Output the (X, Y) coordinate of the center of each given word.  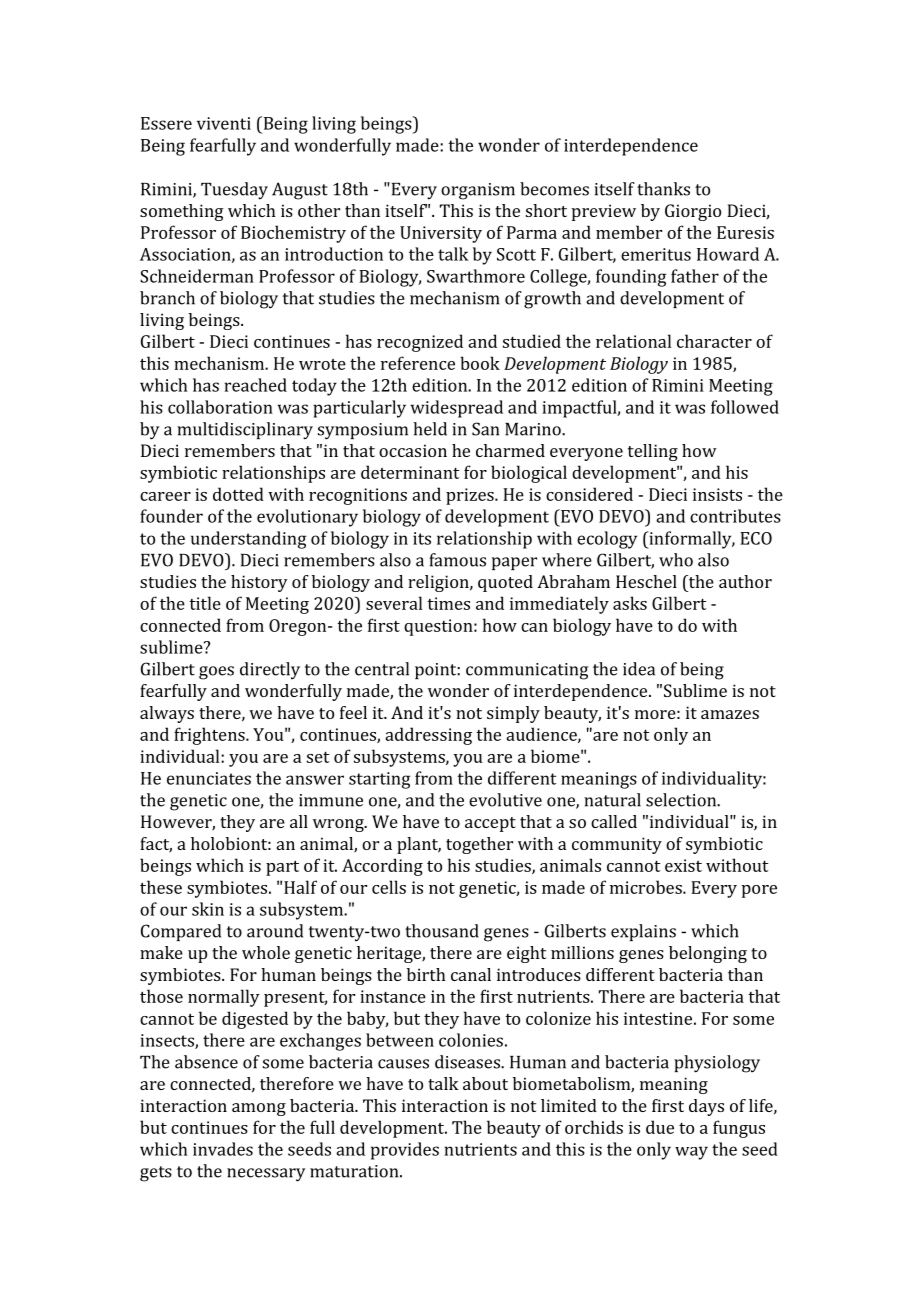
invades (223, 1149)
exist (683, 865)
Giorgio (693, 212)
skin (208, 909)
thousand (442, 931)
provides (405, 1151)
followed (745, 407)
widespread (457, 409)
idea (639, 669)
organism (478, 191)
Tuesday (234, 191)
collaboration (220, 407)
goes (216, 673)
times (448, 603)
